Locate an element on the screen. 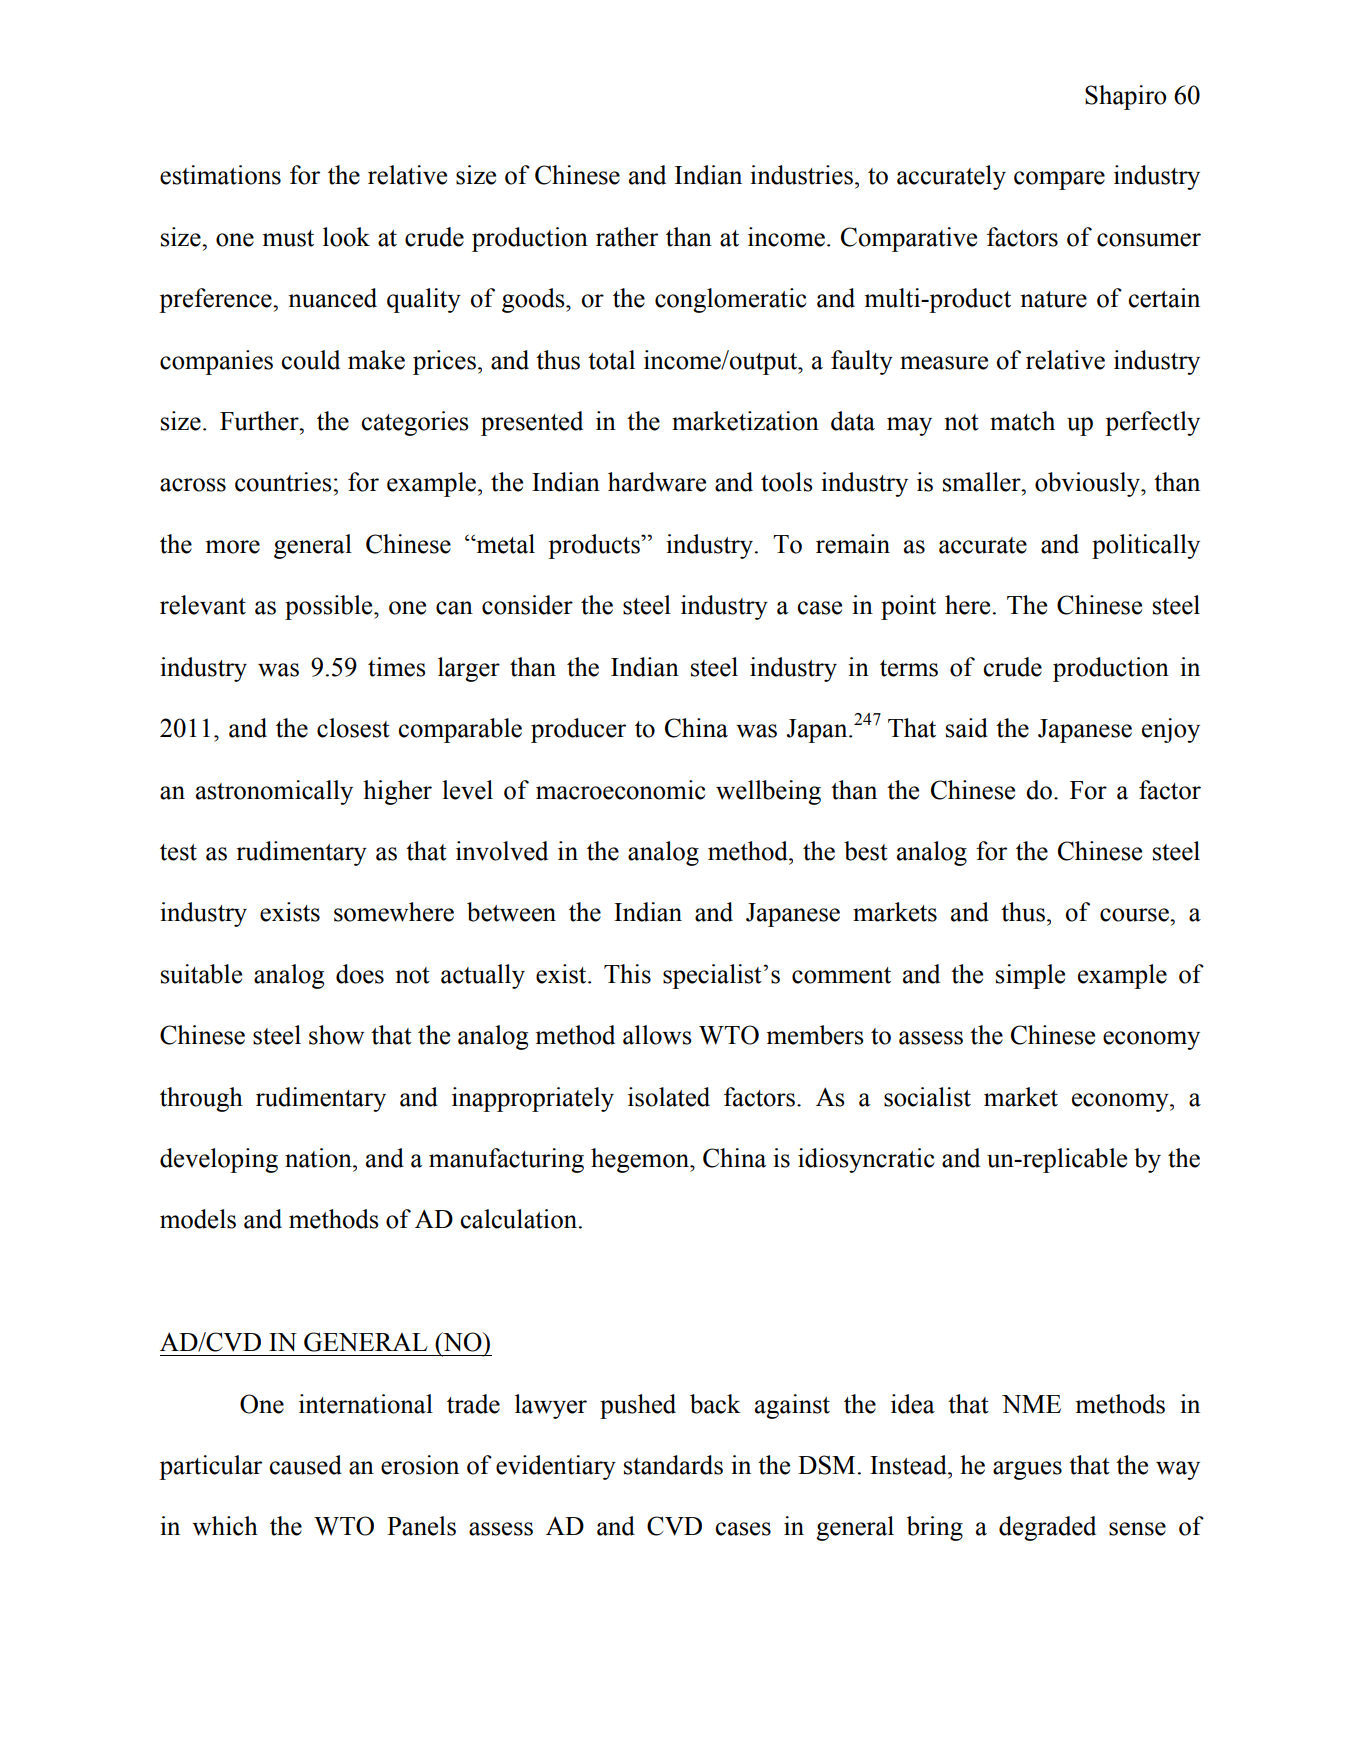 This screenshot has width=1361, height=1762. estimations is located at coordinates (220, 175).
